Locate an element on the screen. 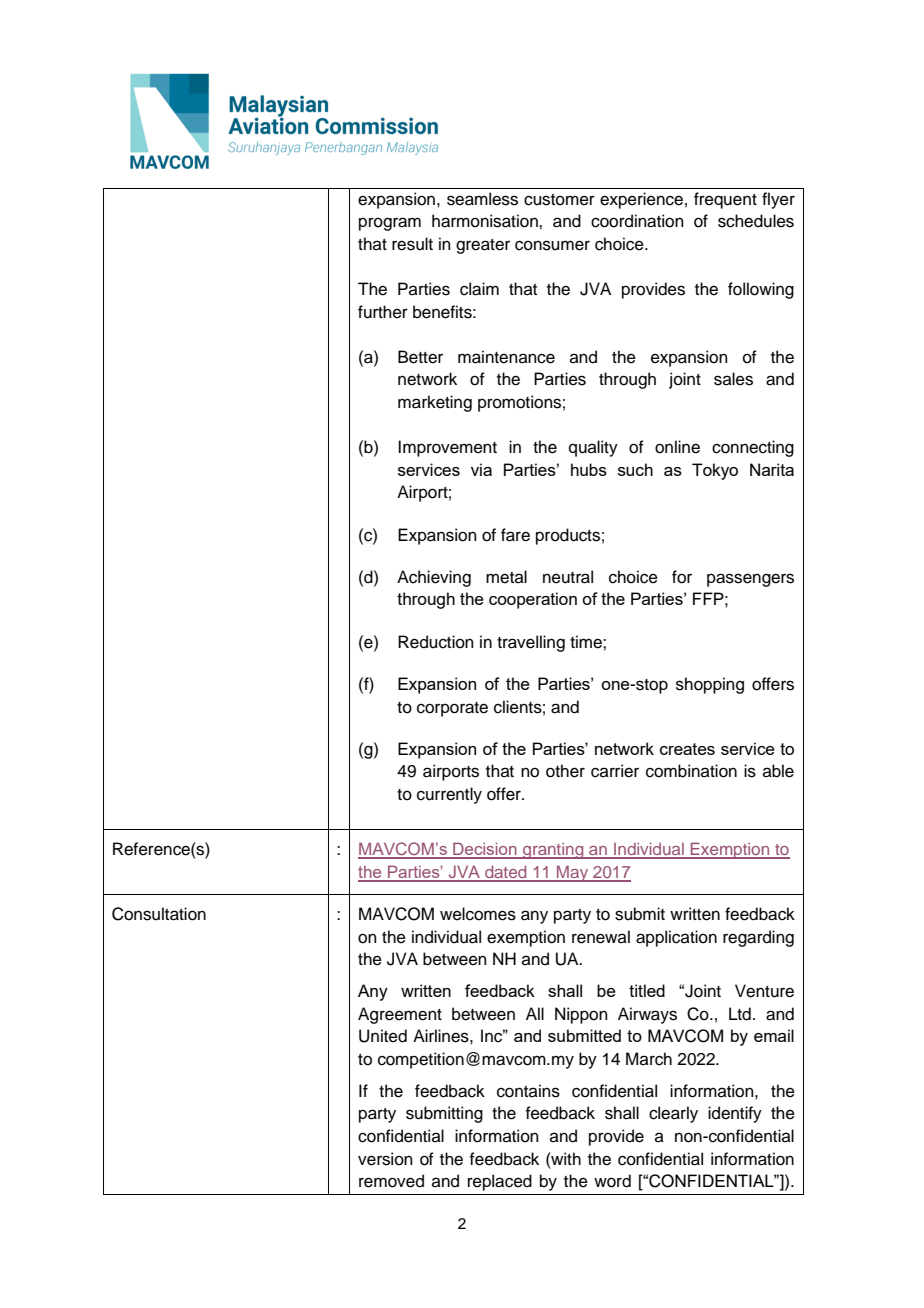 The height and width of the screenshot is (1308, 924). combination is located at coordinates (691, 771).
